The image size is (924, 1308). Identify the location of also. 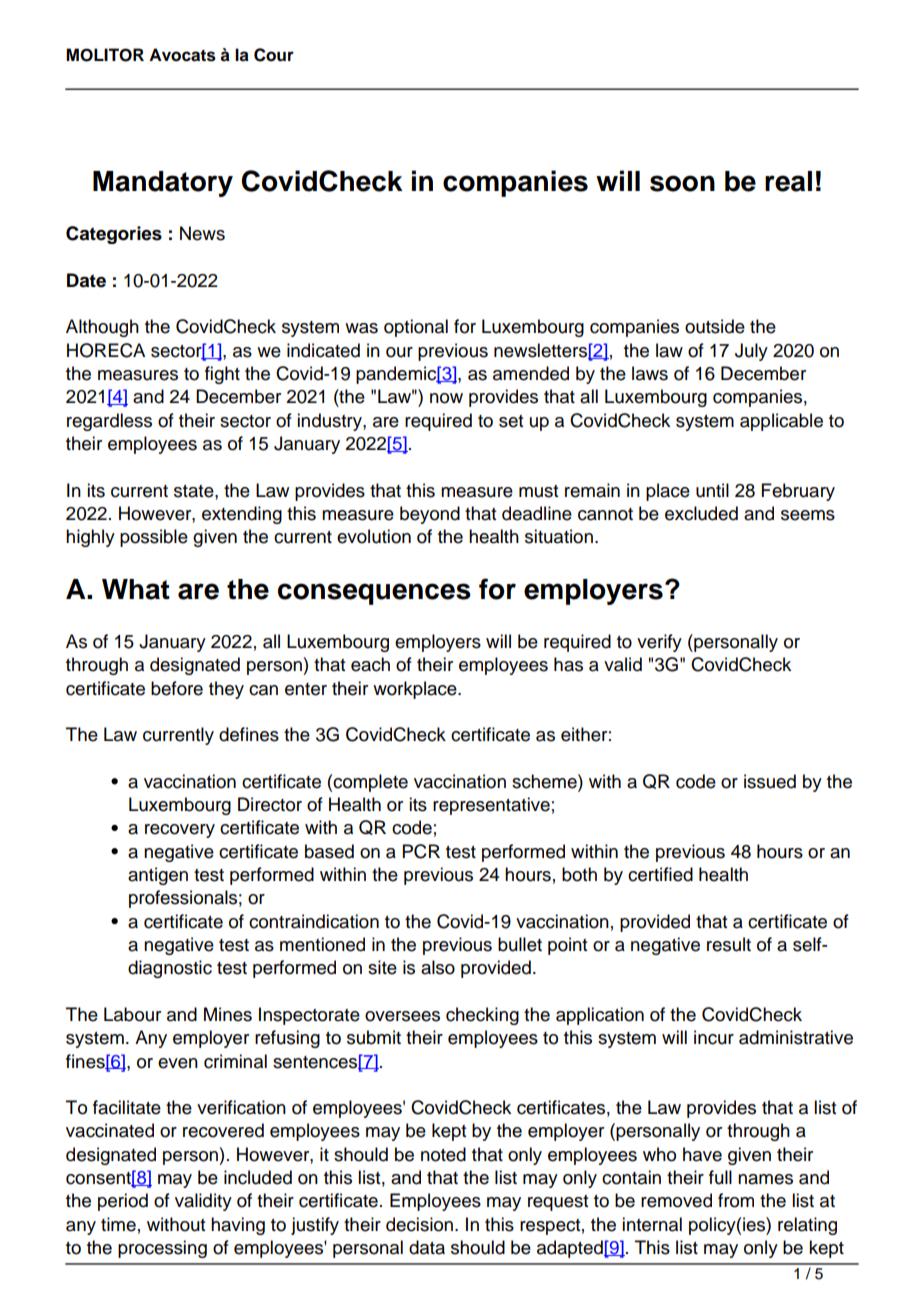
(438, 967).
